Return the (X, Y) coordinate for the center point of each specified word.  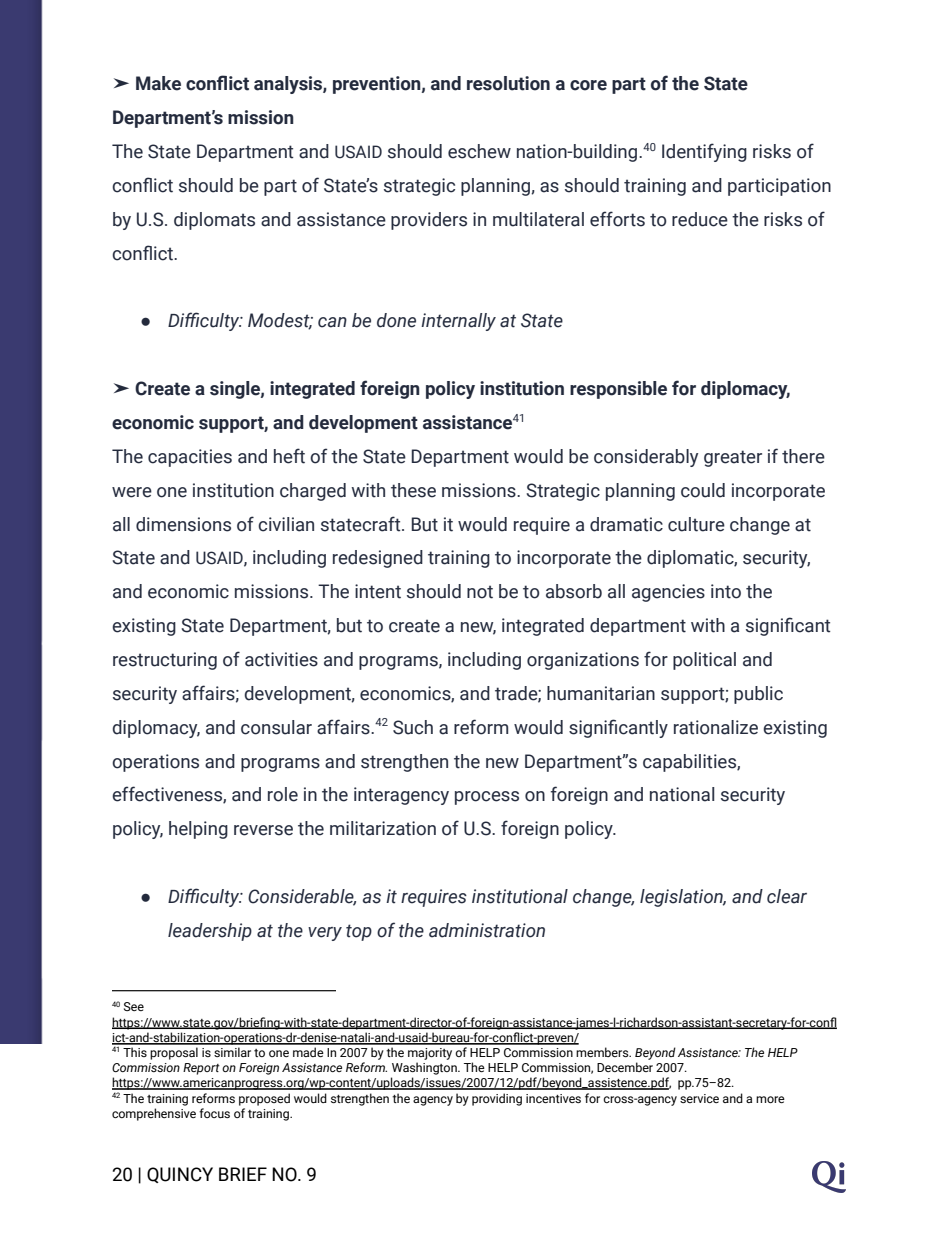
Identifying (704, 152)
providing (497, 1099)
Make (158, 83)
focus (214, 1113)
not (480, 592)
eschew (479, 151)
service (699, 1098)
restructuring (165, 661)
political (704, 661)
